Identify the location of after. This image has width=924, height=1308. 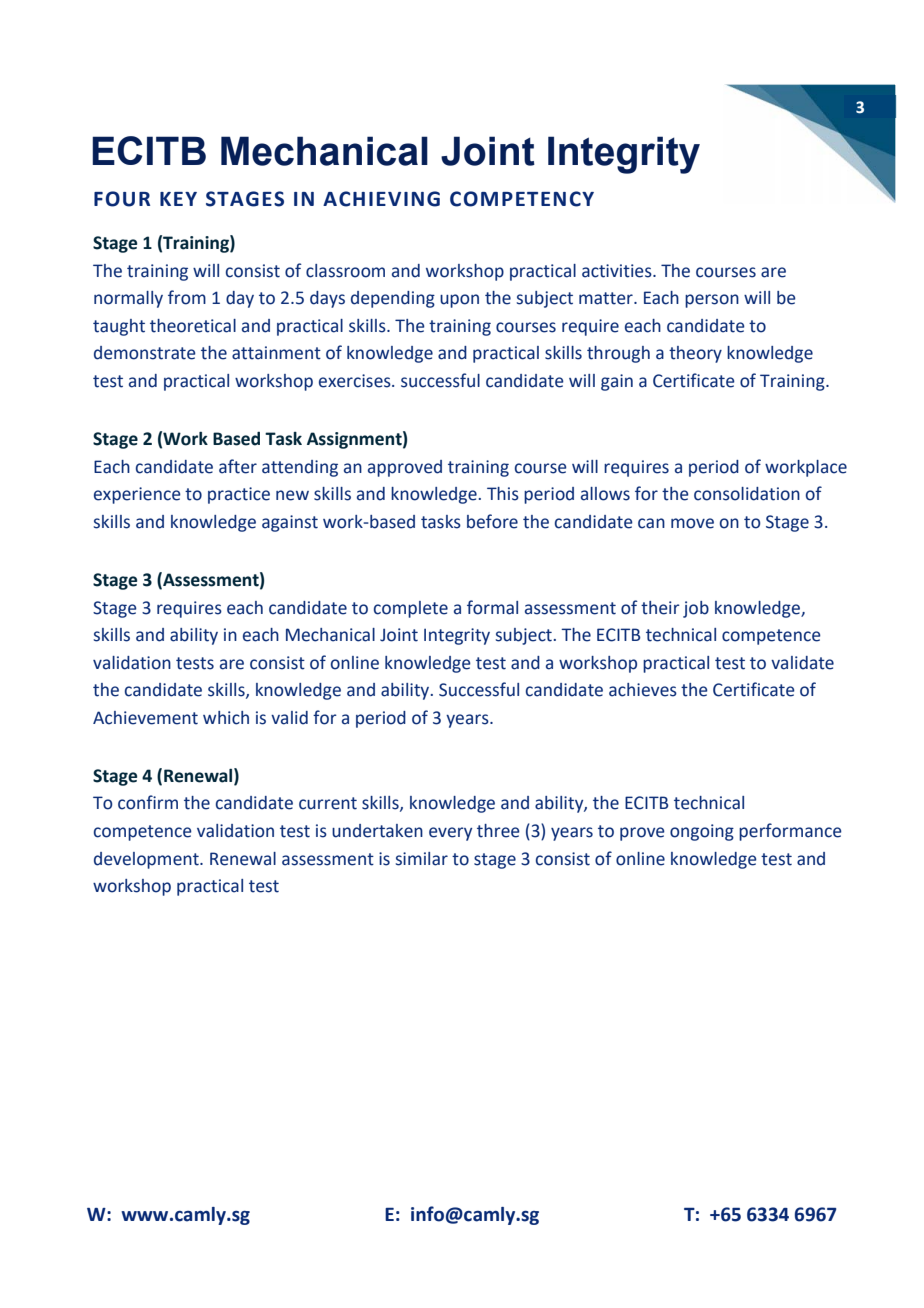
(238, 466).
